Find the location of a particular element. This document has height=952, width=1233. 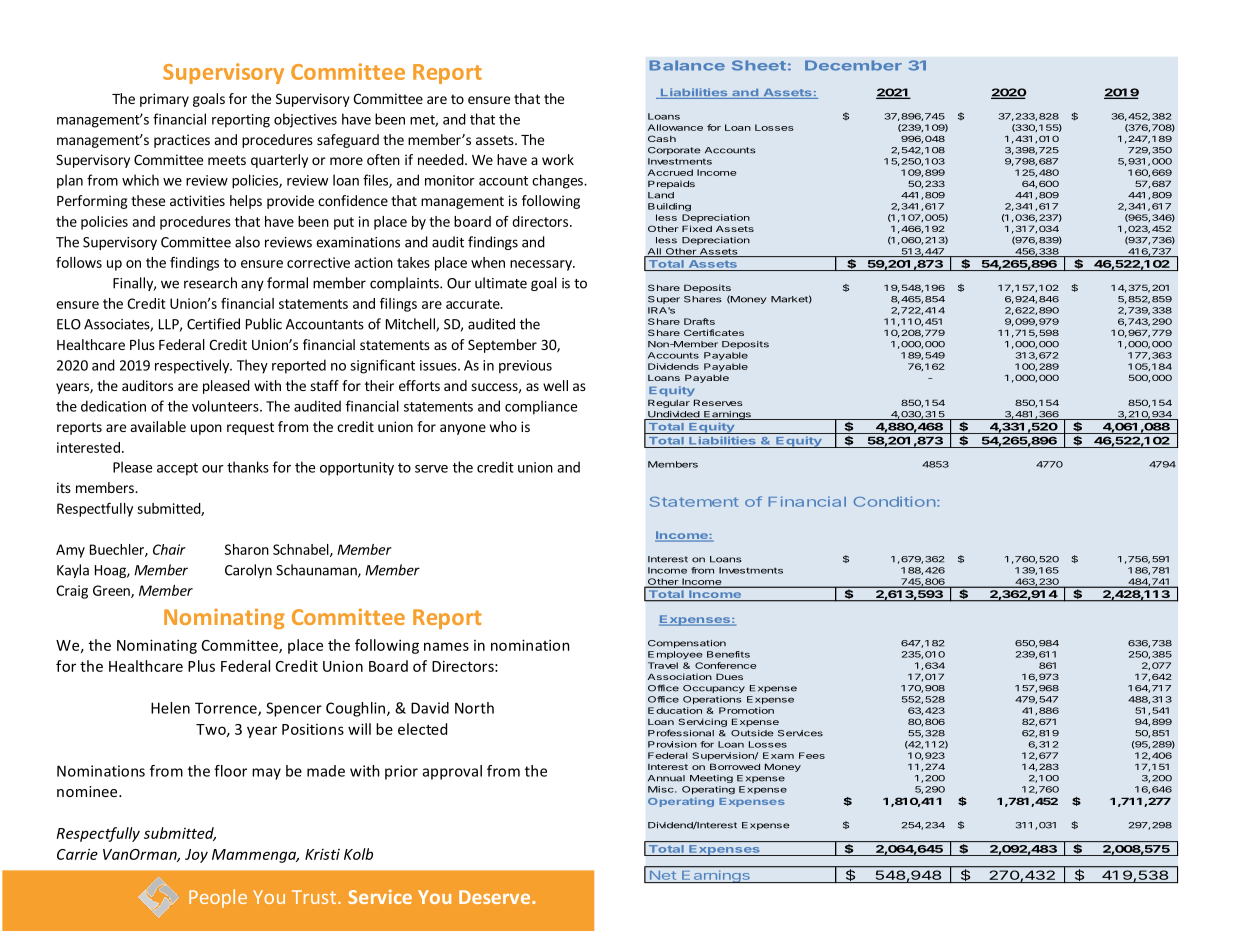

Sheet is located at coordinates (759, 65).
